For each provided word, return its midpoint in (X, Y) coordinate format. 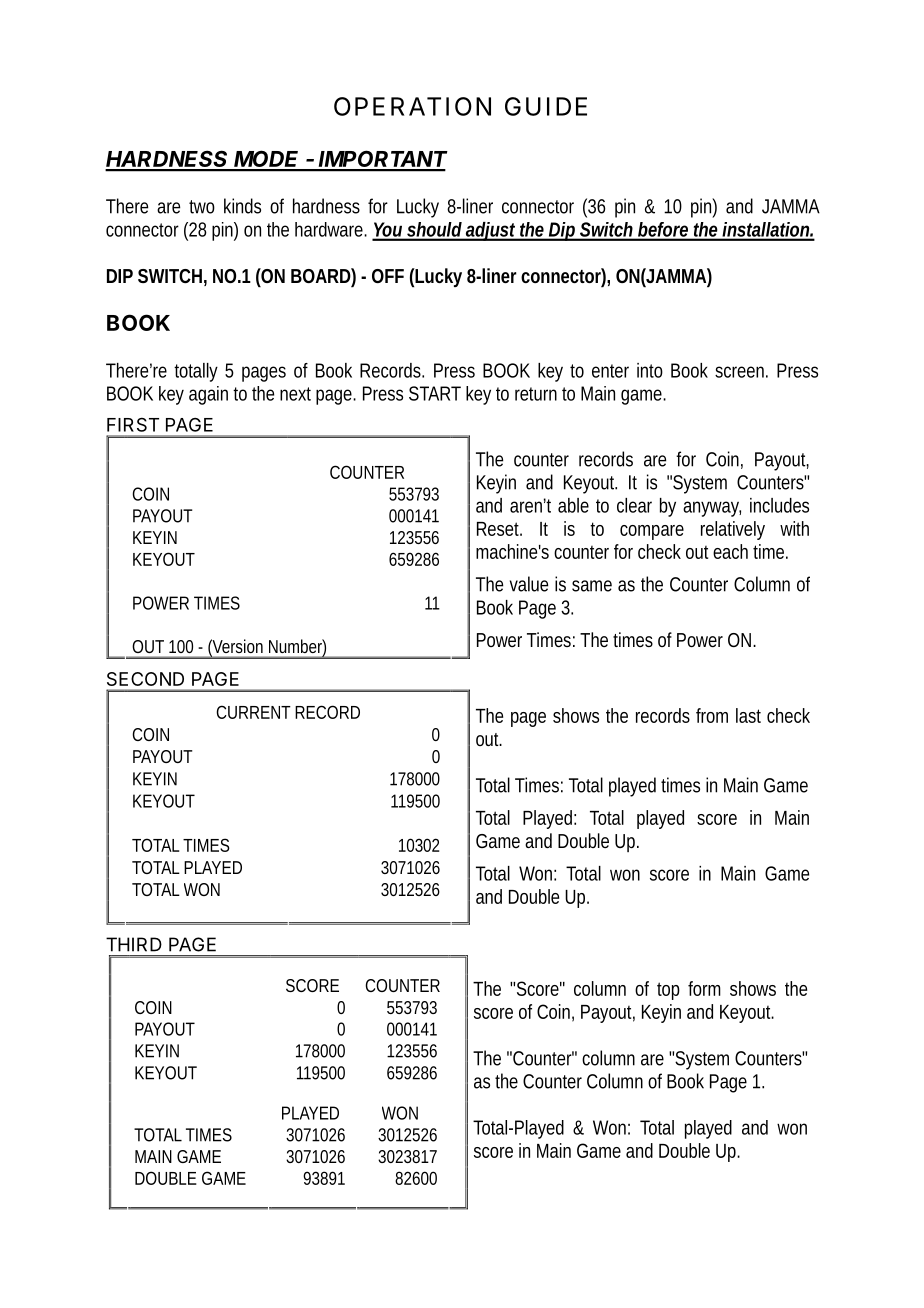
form (704, 988)
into (650, 370)
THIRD (134, 944)
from (712, 715)
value (529, 584)
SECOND (145, 679)
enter (610, 371)
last (748, 715)
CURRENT (253, 712)
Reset (499, 529)
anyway (712, 509)
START (435, 393)
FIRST (133, 424)
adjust (491, 231)
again (208, 395)
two (202, 207)
